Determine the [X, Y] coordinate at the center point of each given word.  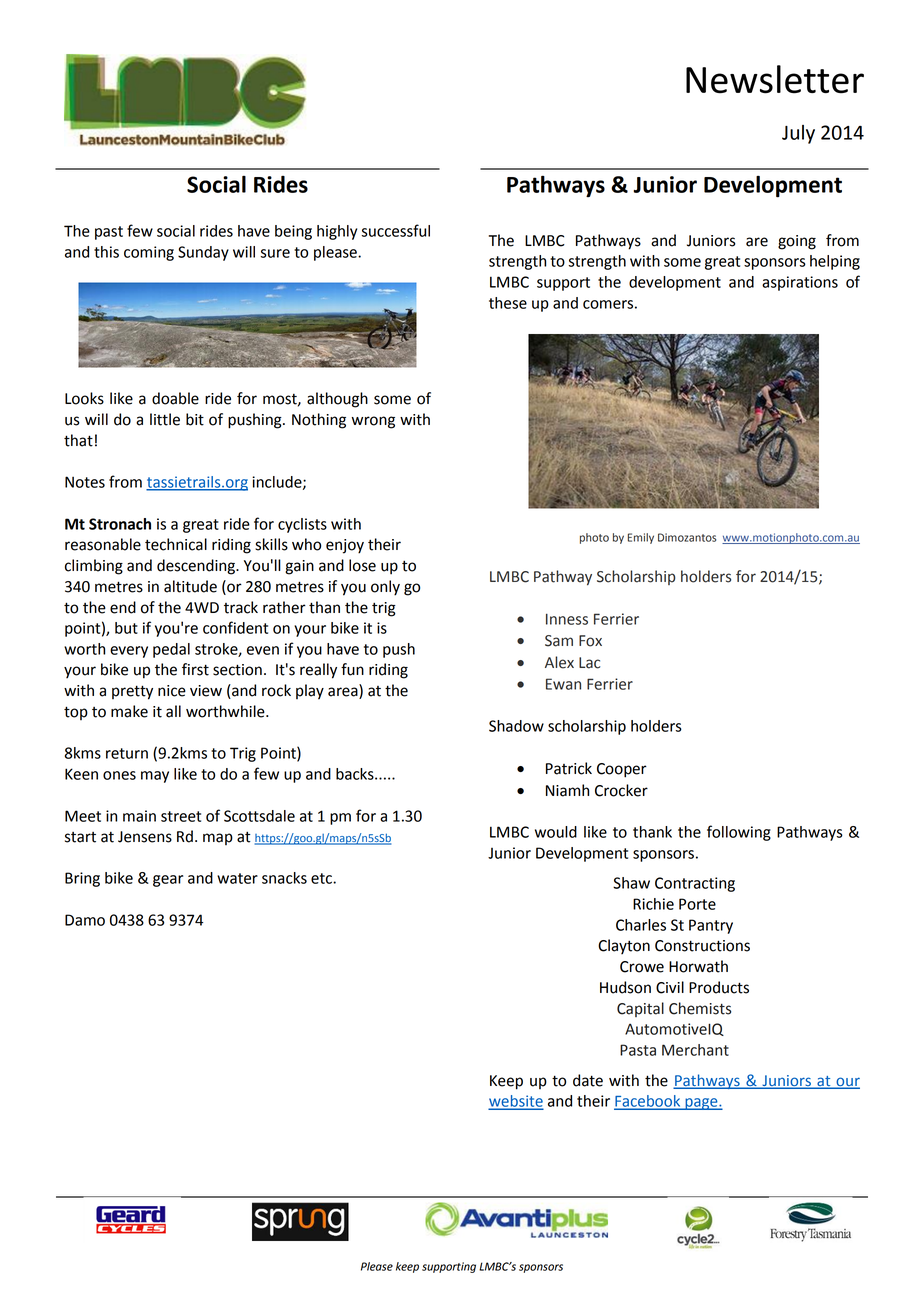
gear [168, 881]
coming [149, 253]
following [739, 833]
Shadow [516, 726]
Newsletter [775, 79]
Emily [641, 538]
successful [396, 230]
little [165, 419]
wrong [373, 422]
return [127, 753]
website [516, 1102]
